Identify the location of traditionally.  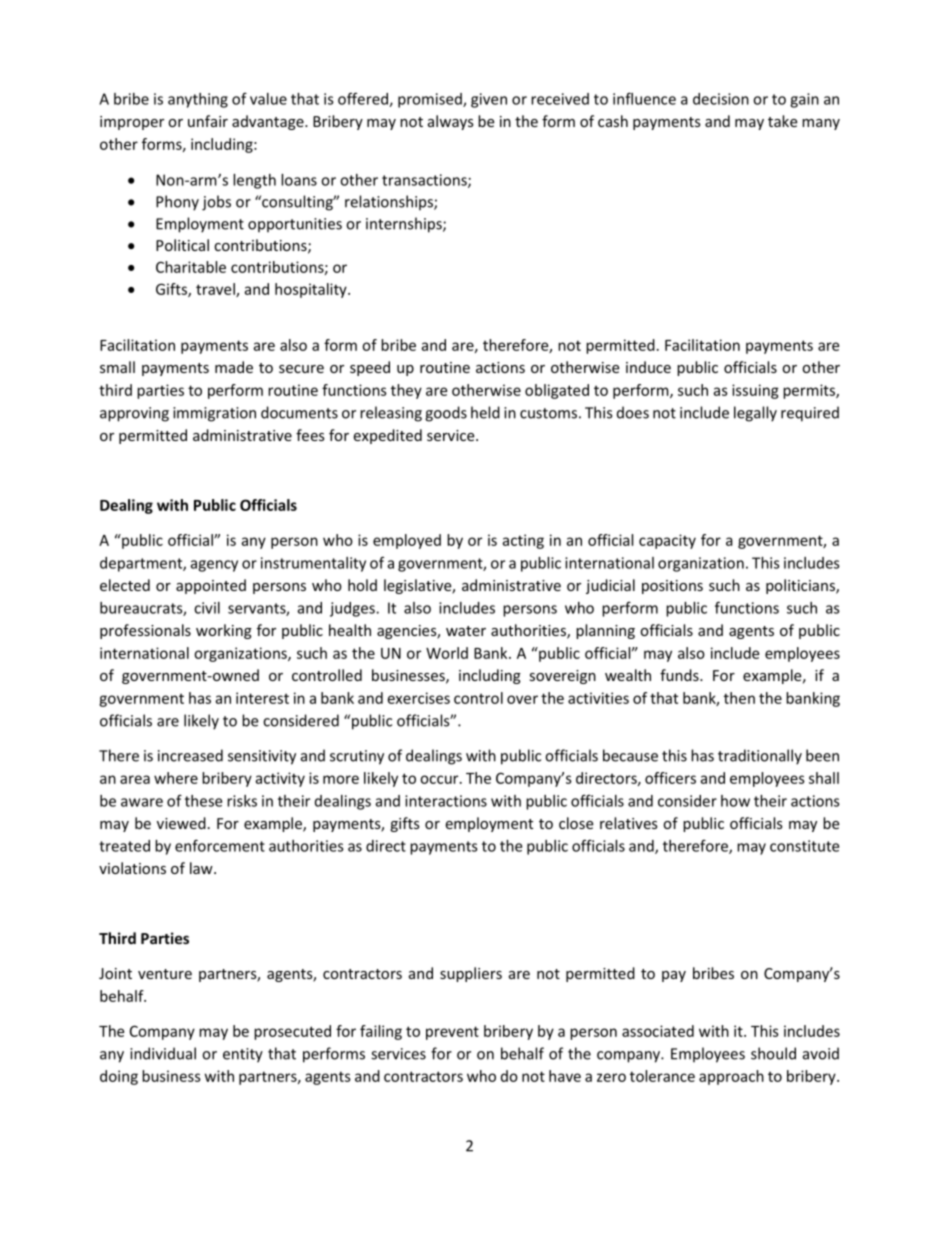
(760, 757).
